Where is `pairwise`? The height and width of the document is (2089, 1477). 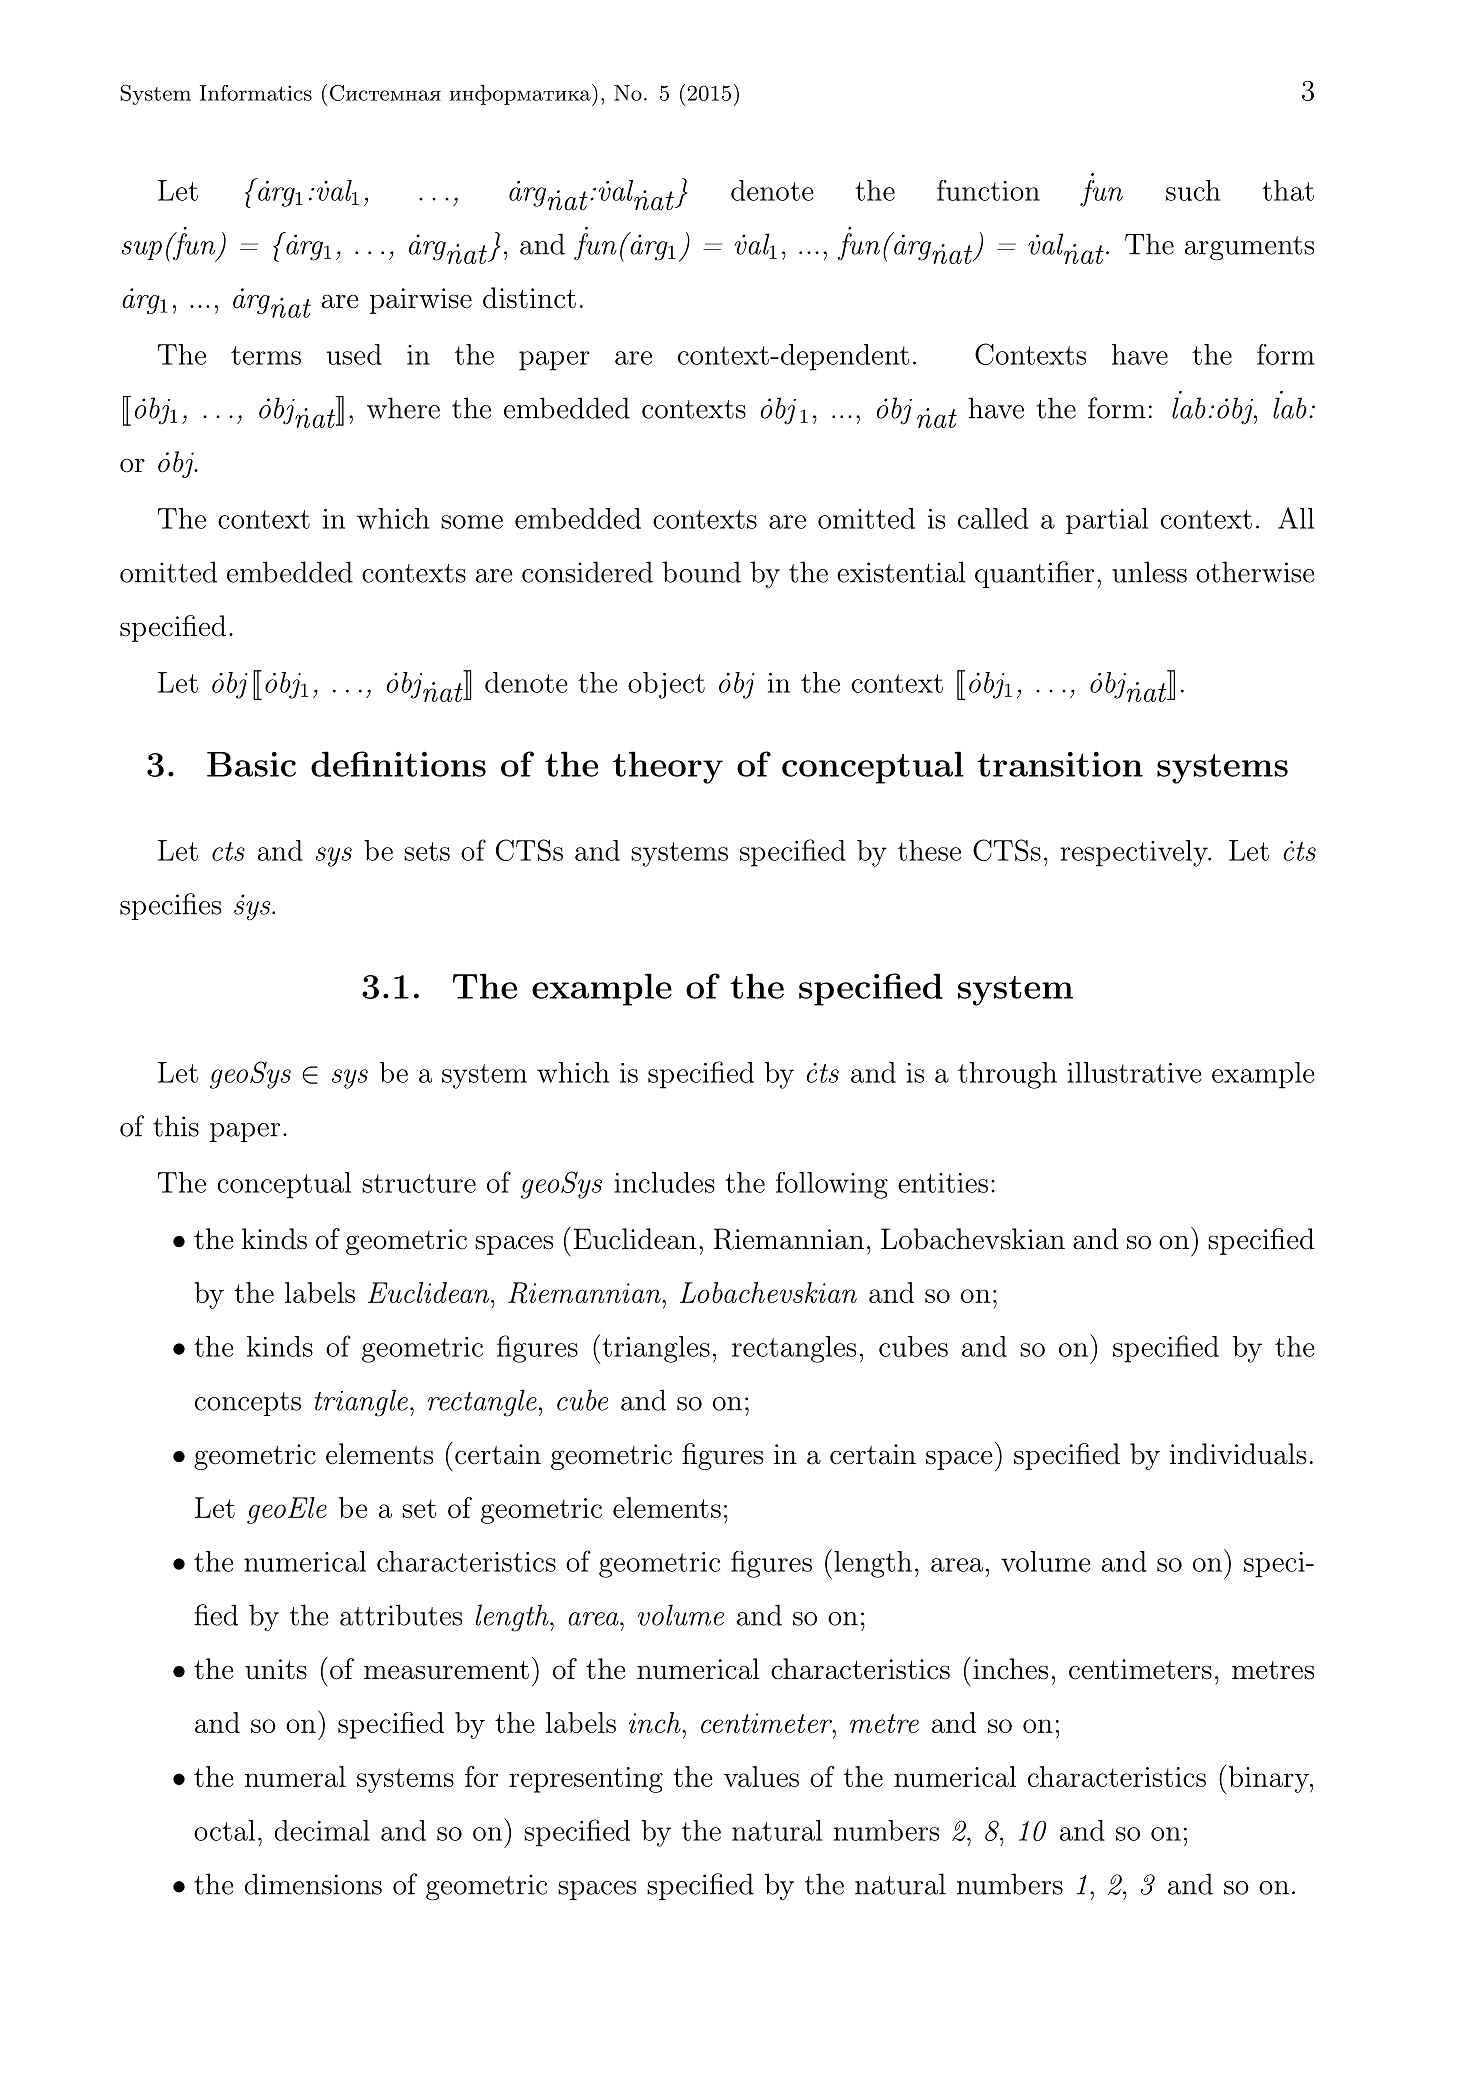 pairwise is located at coordinates (421, 301).
